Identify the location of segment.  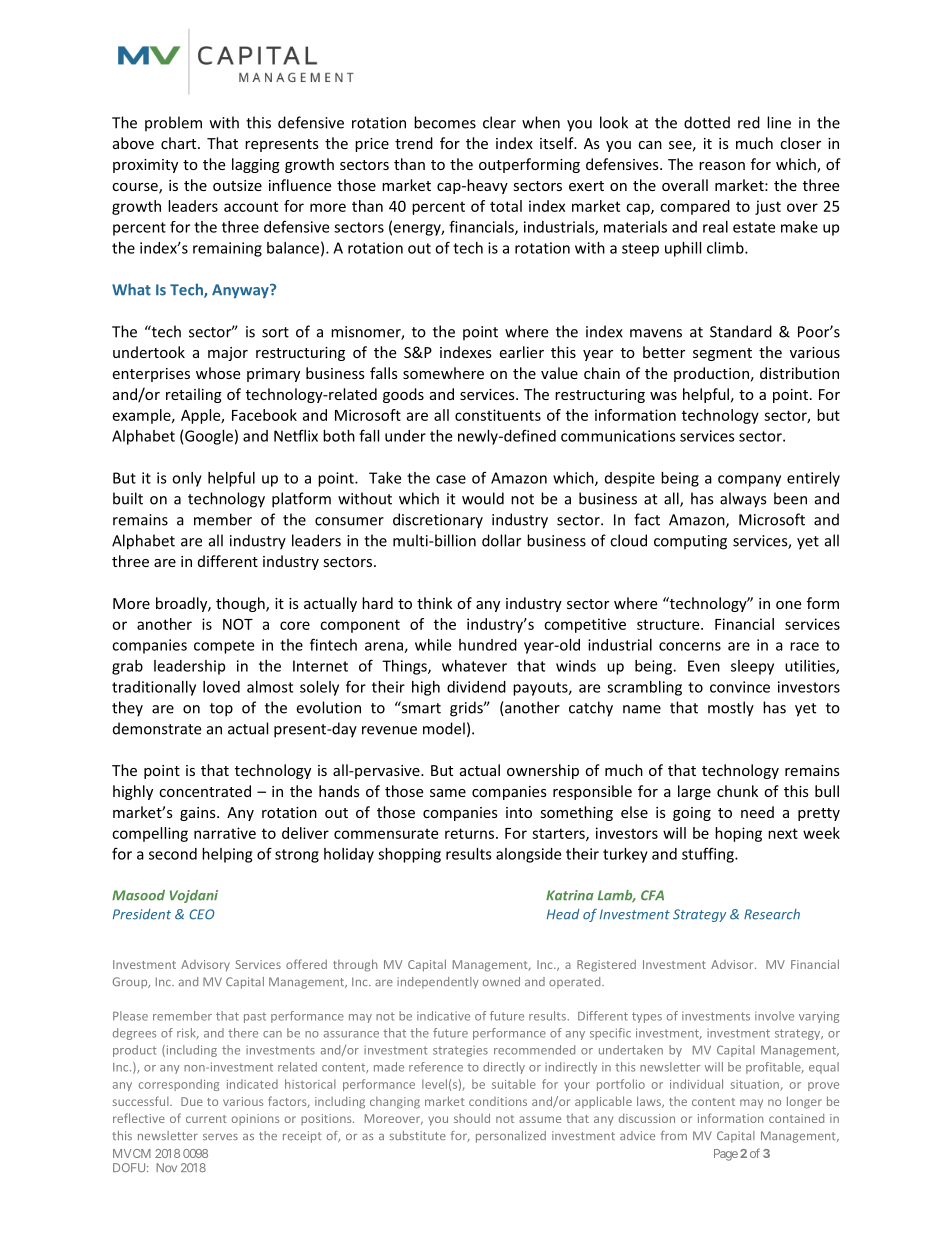
(722, 354).
